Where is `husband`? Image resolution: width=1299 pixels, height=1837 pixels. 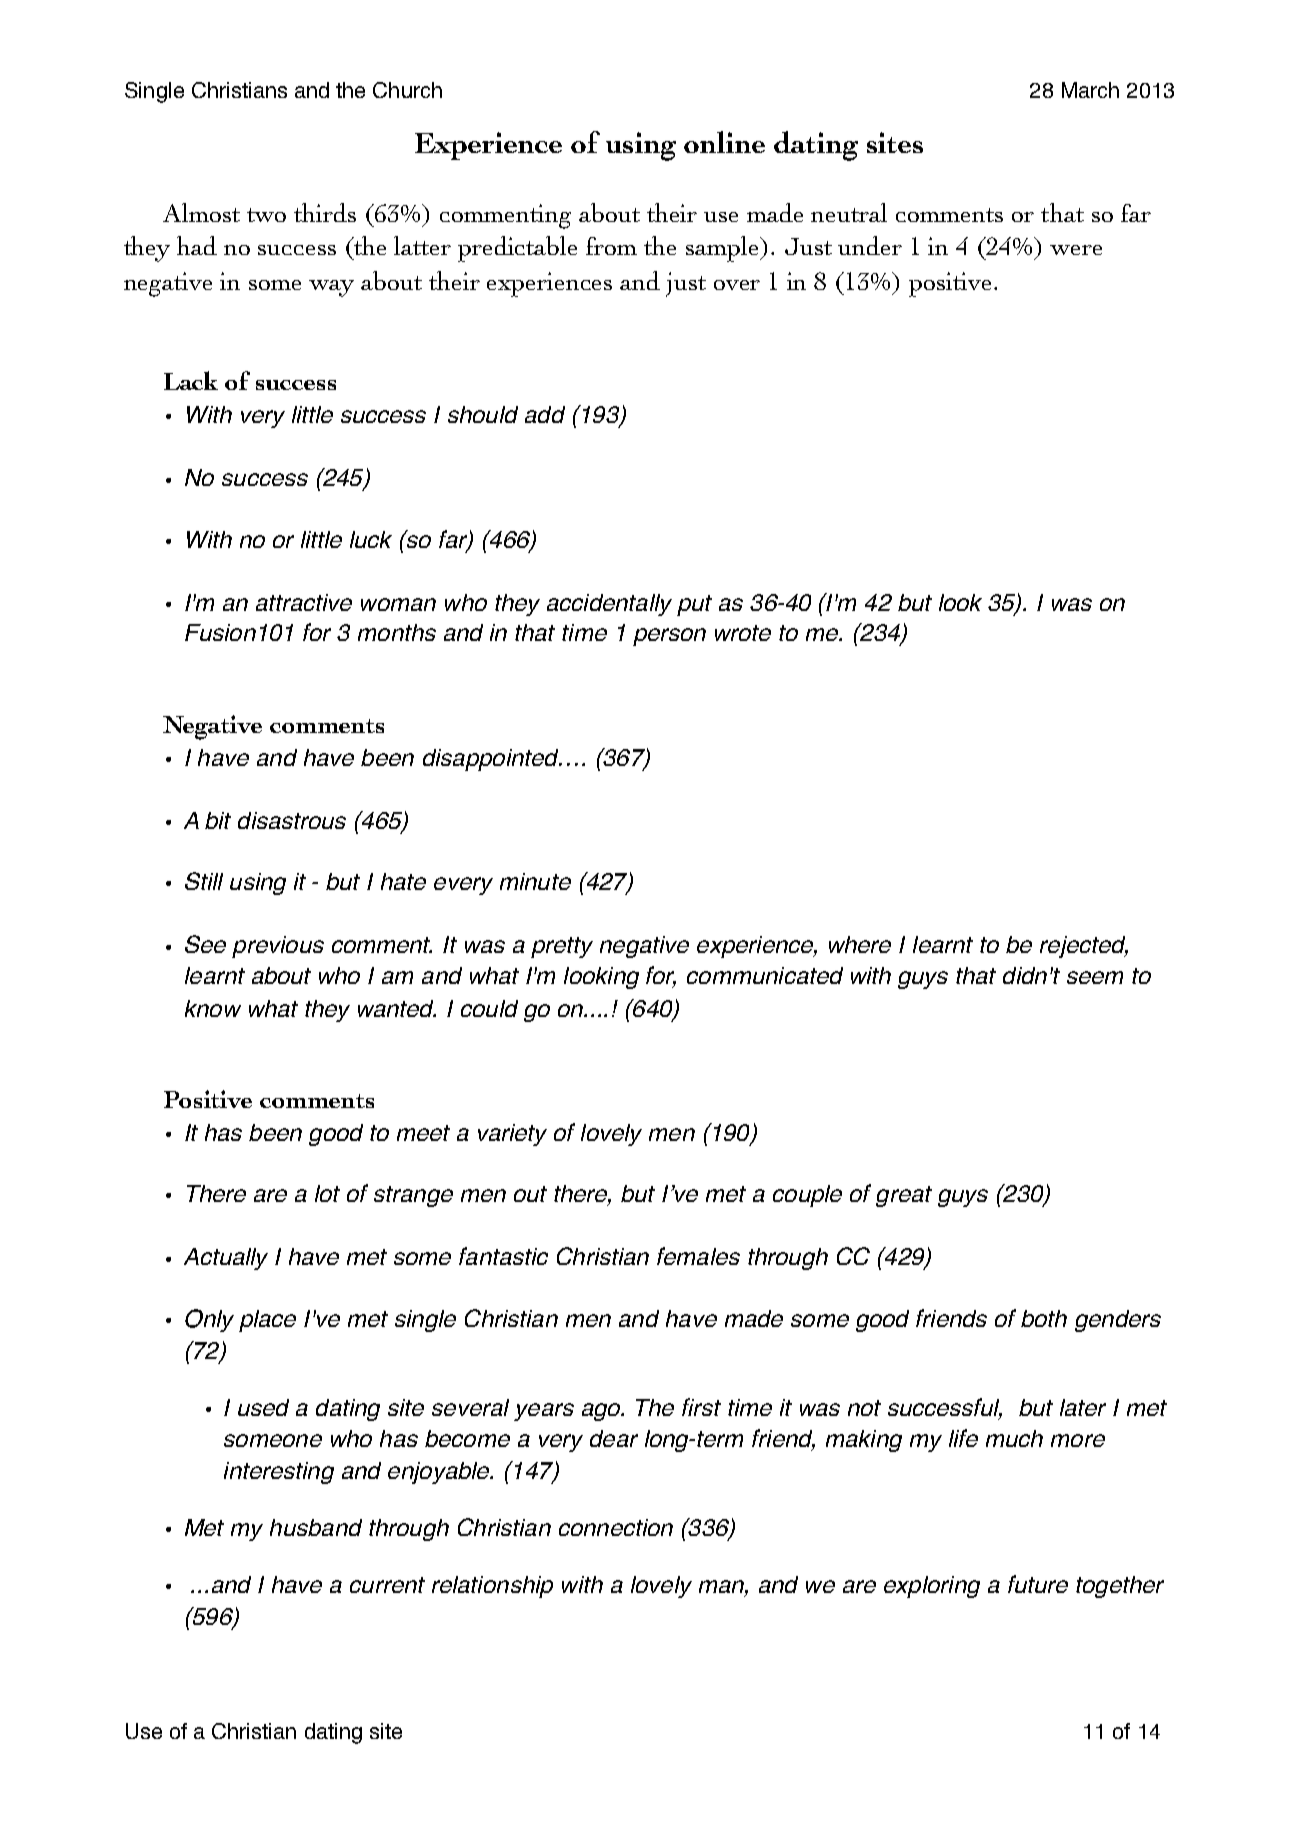
husband is located at coordinates (316, 1527).
